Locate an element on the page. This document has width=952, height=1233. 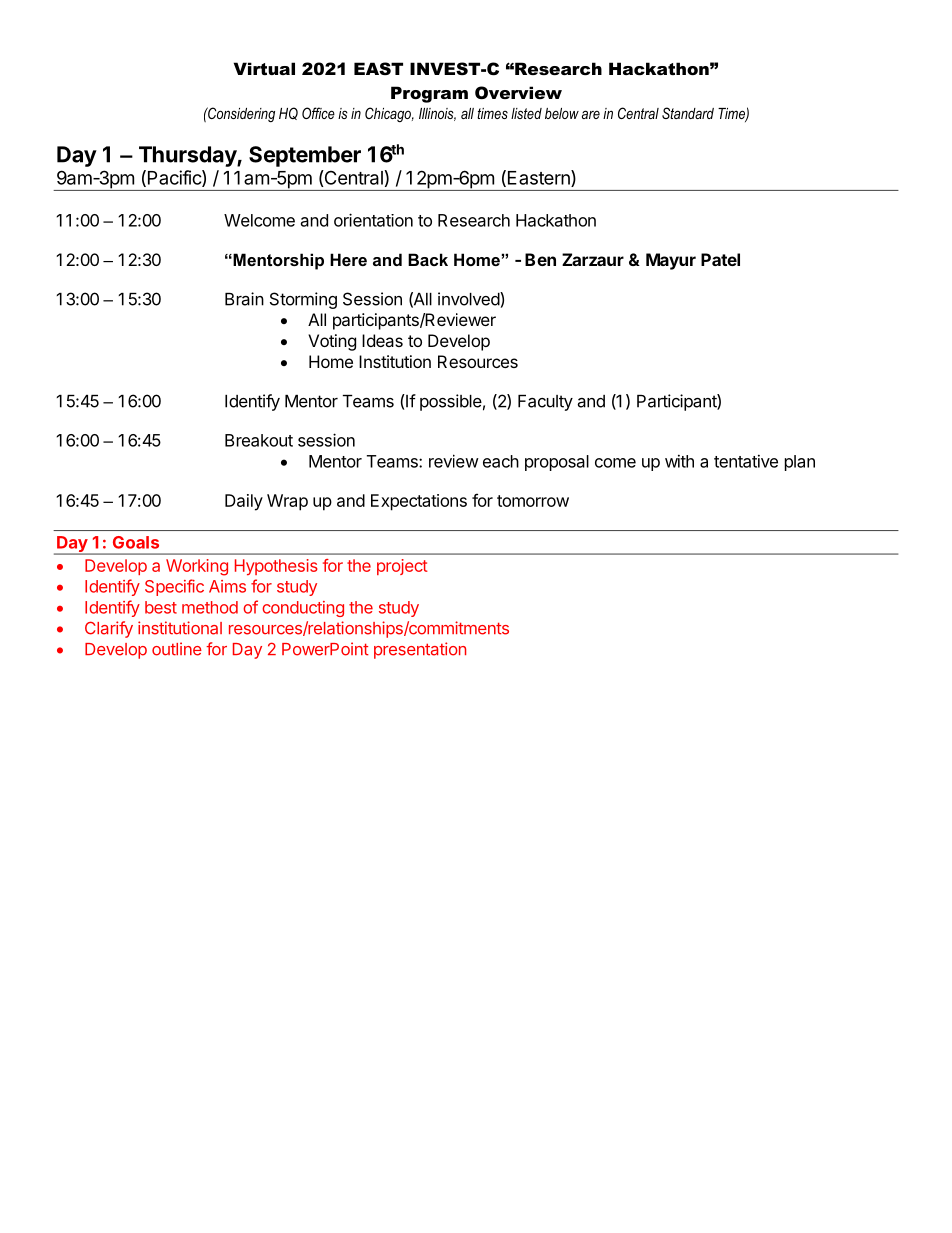
Thursday is located at coordinates (188, 156).
